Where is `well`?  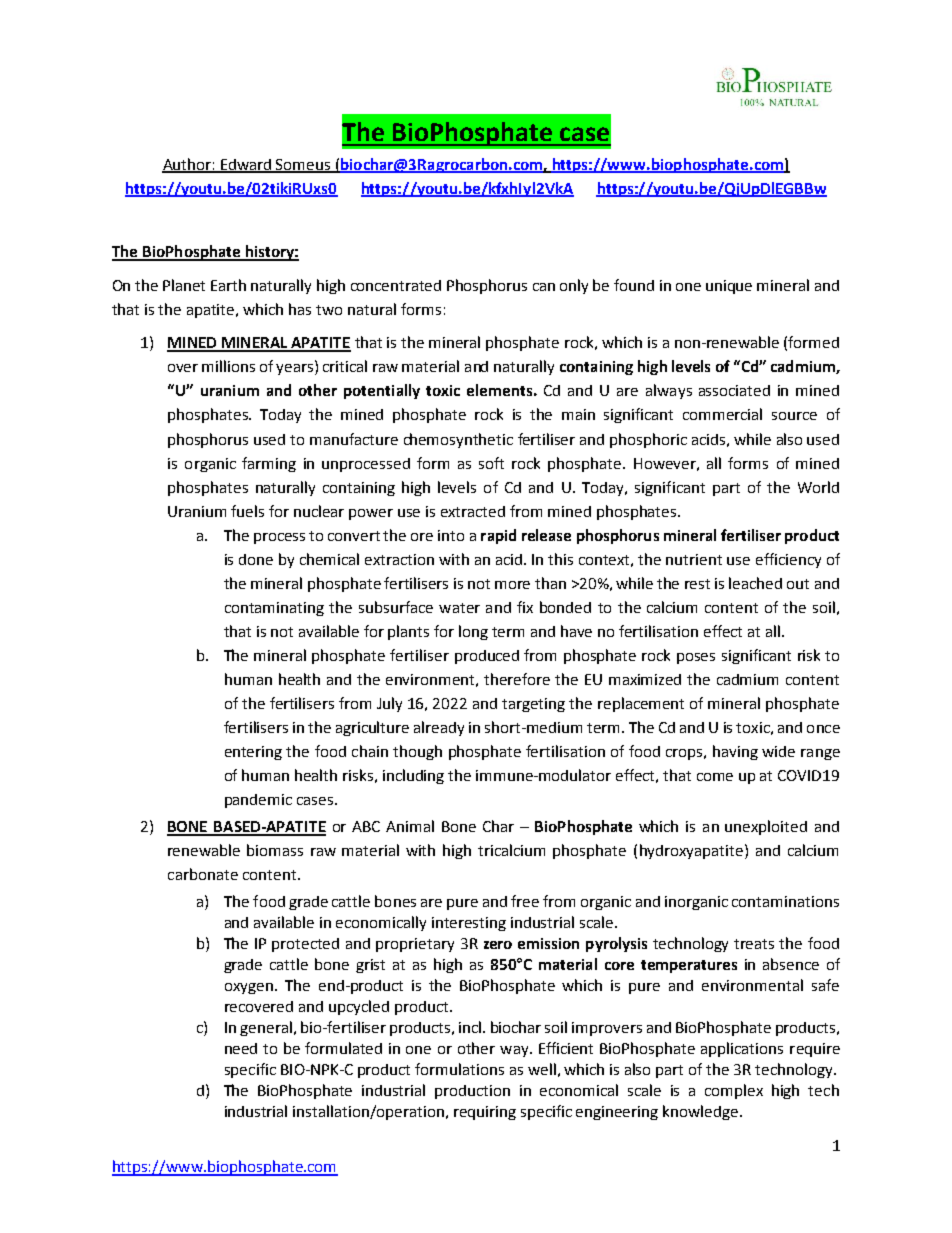
well is located at coordinates (542, 1069).
